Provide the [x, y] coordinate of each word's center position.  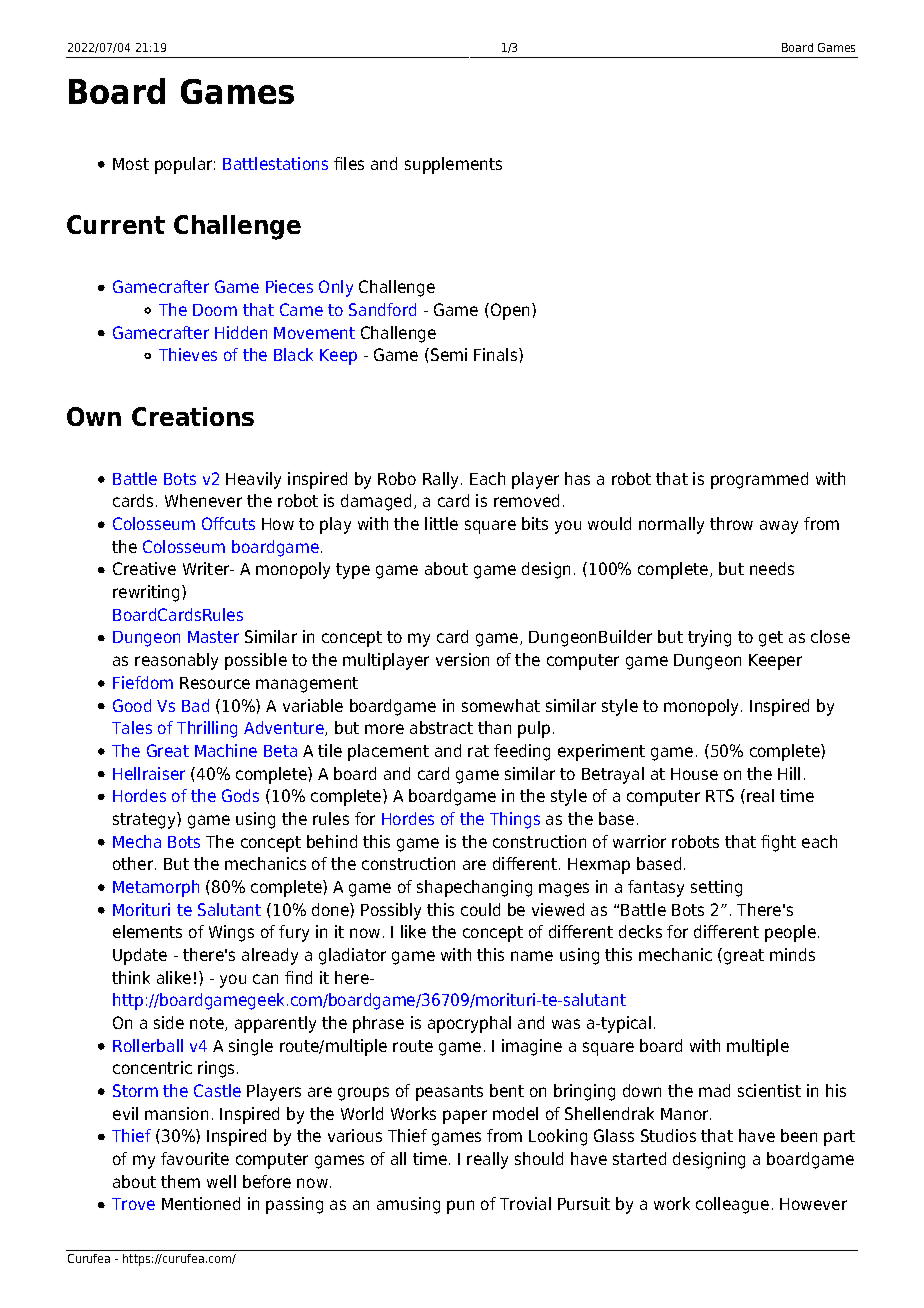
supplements [453, 165]
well [221, 1181]
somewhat [501, 705]
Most [131, 164]
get [771, 639]
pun [460, 1207]
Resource [215, 683]
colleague [732, 1205]
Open [510, 311]
